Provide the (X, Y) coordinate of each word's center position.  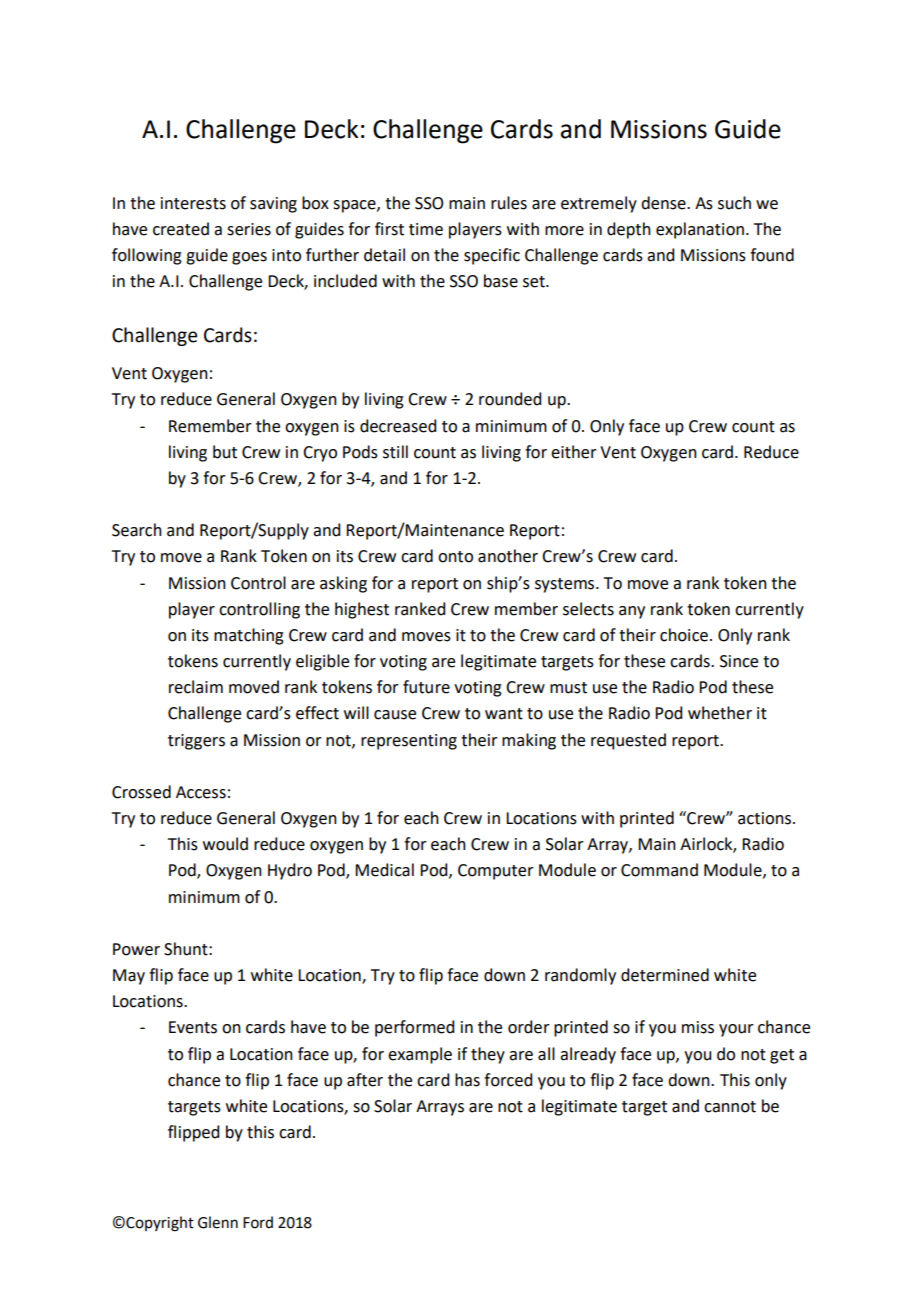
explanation (700, 230)
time (426, 229)
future (426, 687)
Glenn (218, 1222)
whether (720, 713)
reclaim (196, 687)
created (181, 229)
